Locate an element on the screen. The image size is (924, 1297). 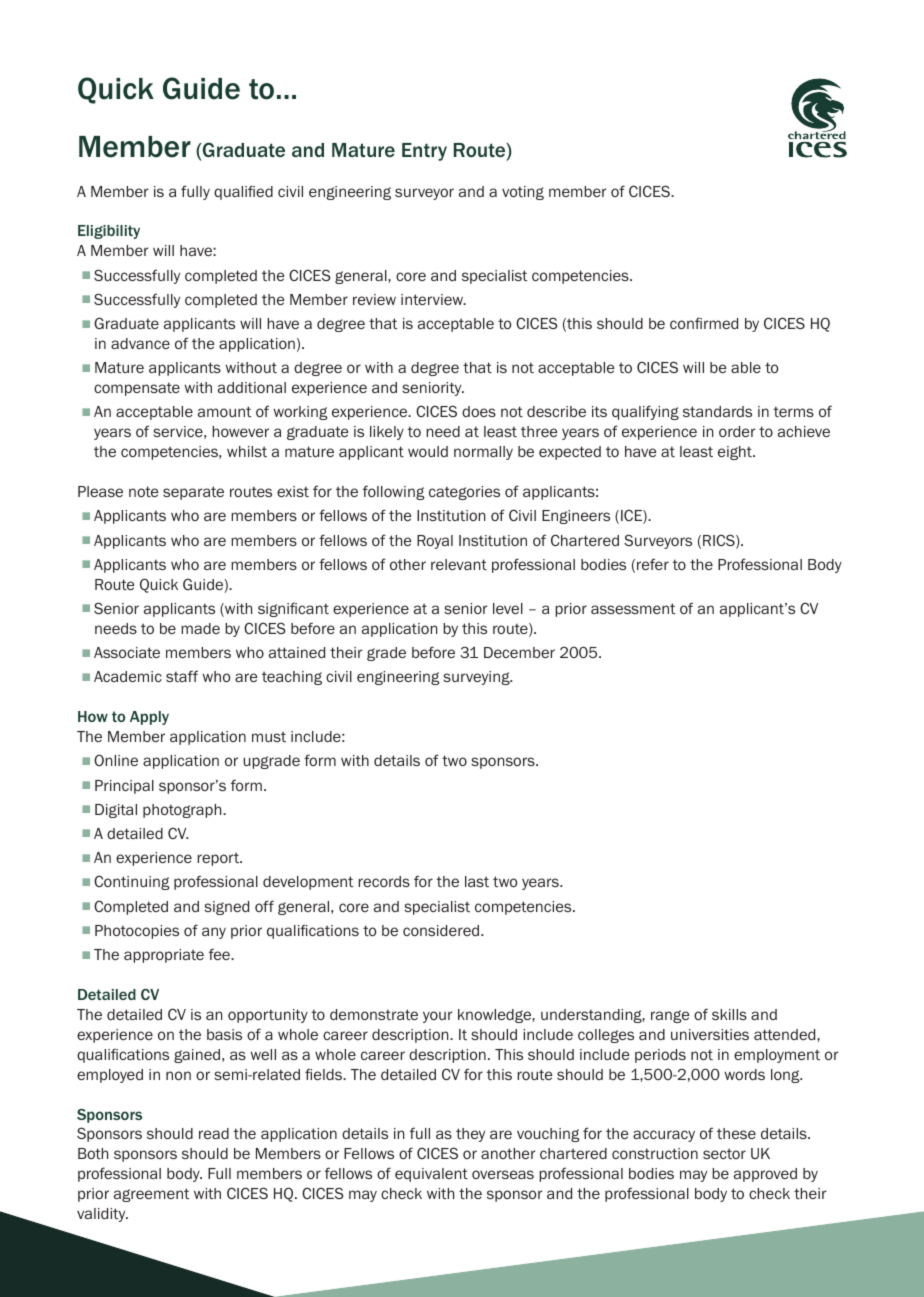
appropriate is located at coordinates (164, 956).
